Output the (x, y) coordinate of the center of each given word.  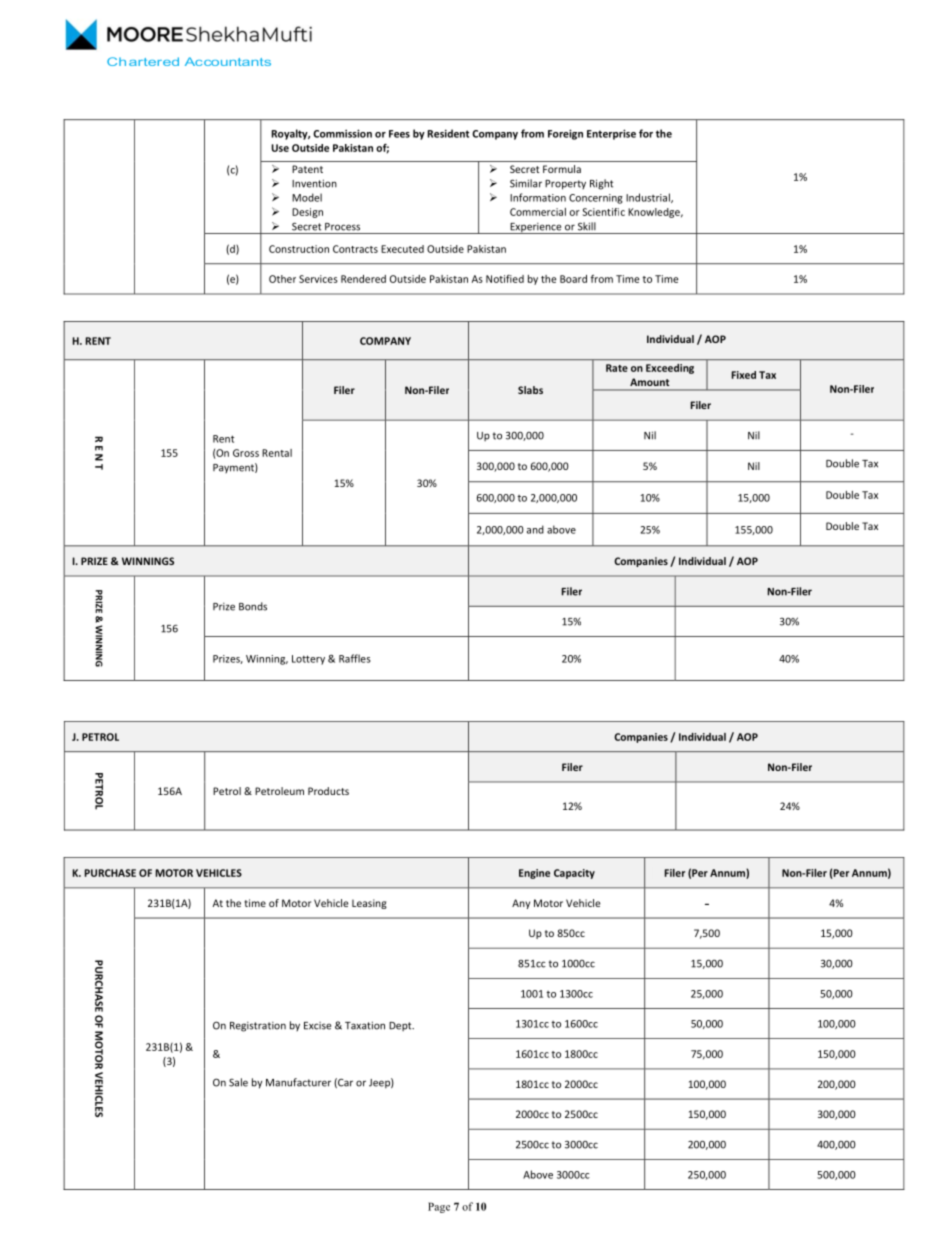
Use (280, 148)
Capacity (574, 874)
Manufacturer (298, 1082)
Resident (448, 133)
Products (328, 791)
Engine (534, 874)
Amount (649, 382)
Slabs (530, 390)
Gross (246, 453)
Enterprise (611, 134)
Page (439, 1207)
